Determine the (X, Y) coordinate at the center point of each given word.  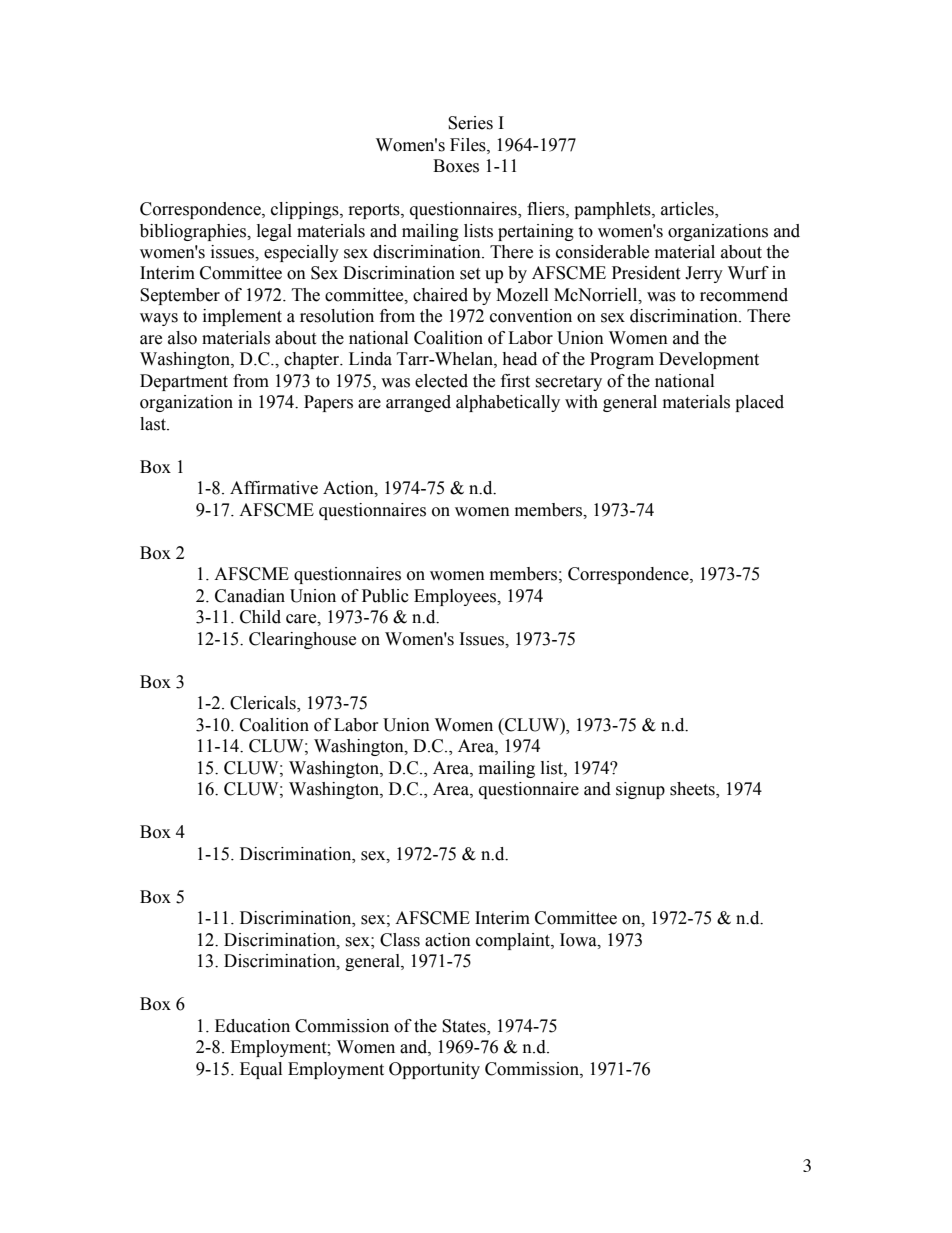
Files (469, 145)
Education (252, 1026)
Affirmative (274, 488)
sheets (693, 790)
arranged (418, 403)
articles (688, 210)
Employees (456, 597)
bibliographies (194, 232)
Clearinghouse (302, 640)
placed (759, 403)
